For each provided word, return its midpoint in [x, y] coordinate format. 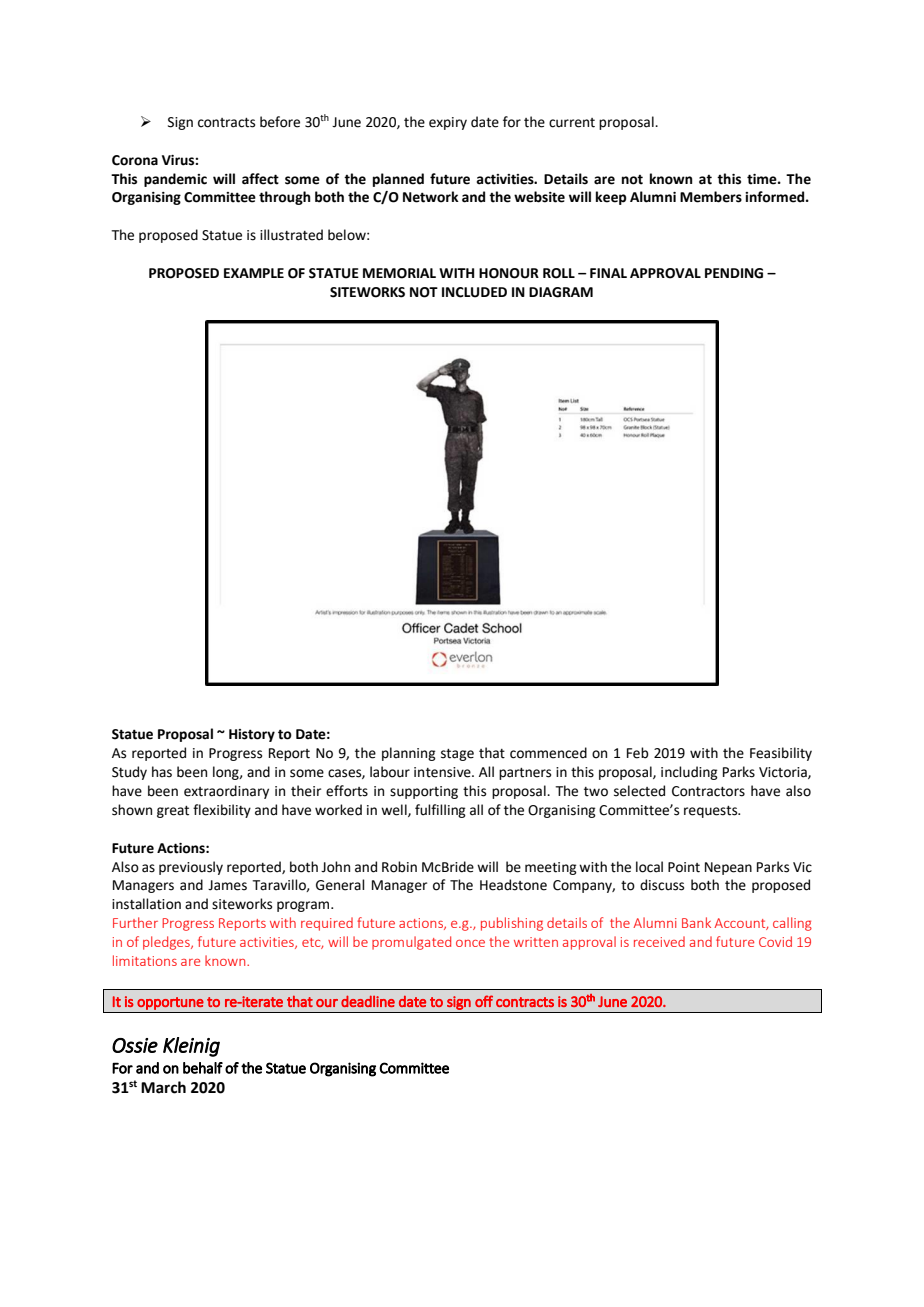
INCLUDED [474, 292]
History [252, 735]
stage [457, 755]
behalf [203, 1068]
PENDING [734, 273]
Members [711, 197]
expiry [448, 123]
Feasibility [781, 754]
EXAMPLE [254, 273]
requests [712, 812]
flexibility [222, 811]
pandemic [175, 180]
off [484, 1001]
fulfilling [440, 811]
